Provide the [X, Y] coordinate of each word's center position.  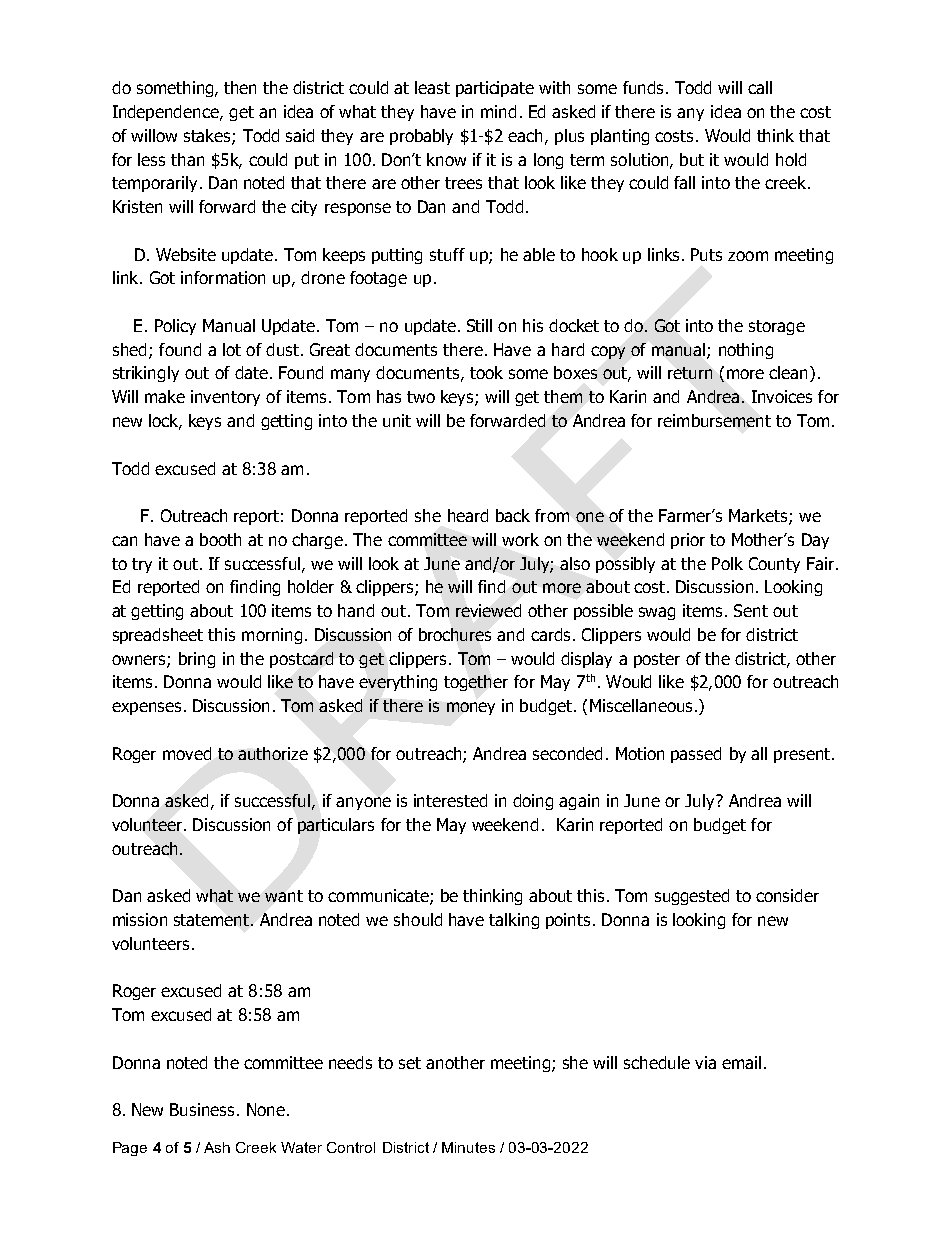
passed [696, 755]
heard [468, 515]
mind [498, 111]
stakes [208, 136]
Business [202, 1109]
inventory [225, 398]
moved [187, 753]
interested [450, 800]
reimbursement [714, 420]
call [760, 87]
